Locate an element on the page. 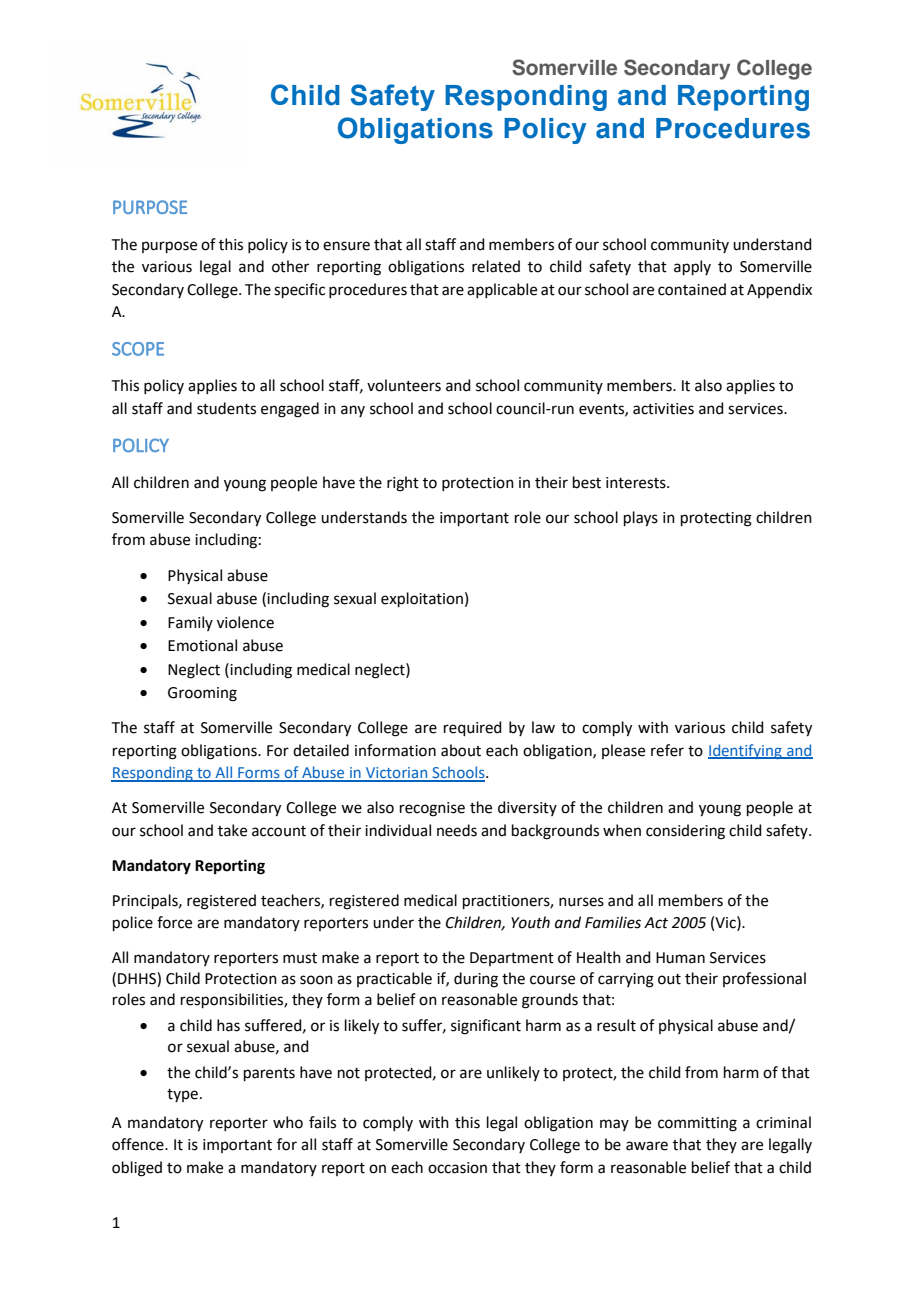 The width and height of the page is (924, 1308). other is located at coordinates (290, 266).
